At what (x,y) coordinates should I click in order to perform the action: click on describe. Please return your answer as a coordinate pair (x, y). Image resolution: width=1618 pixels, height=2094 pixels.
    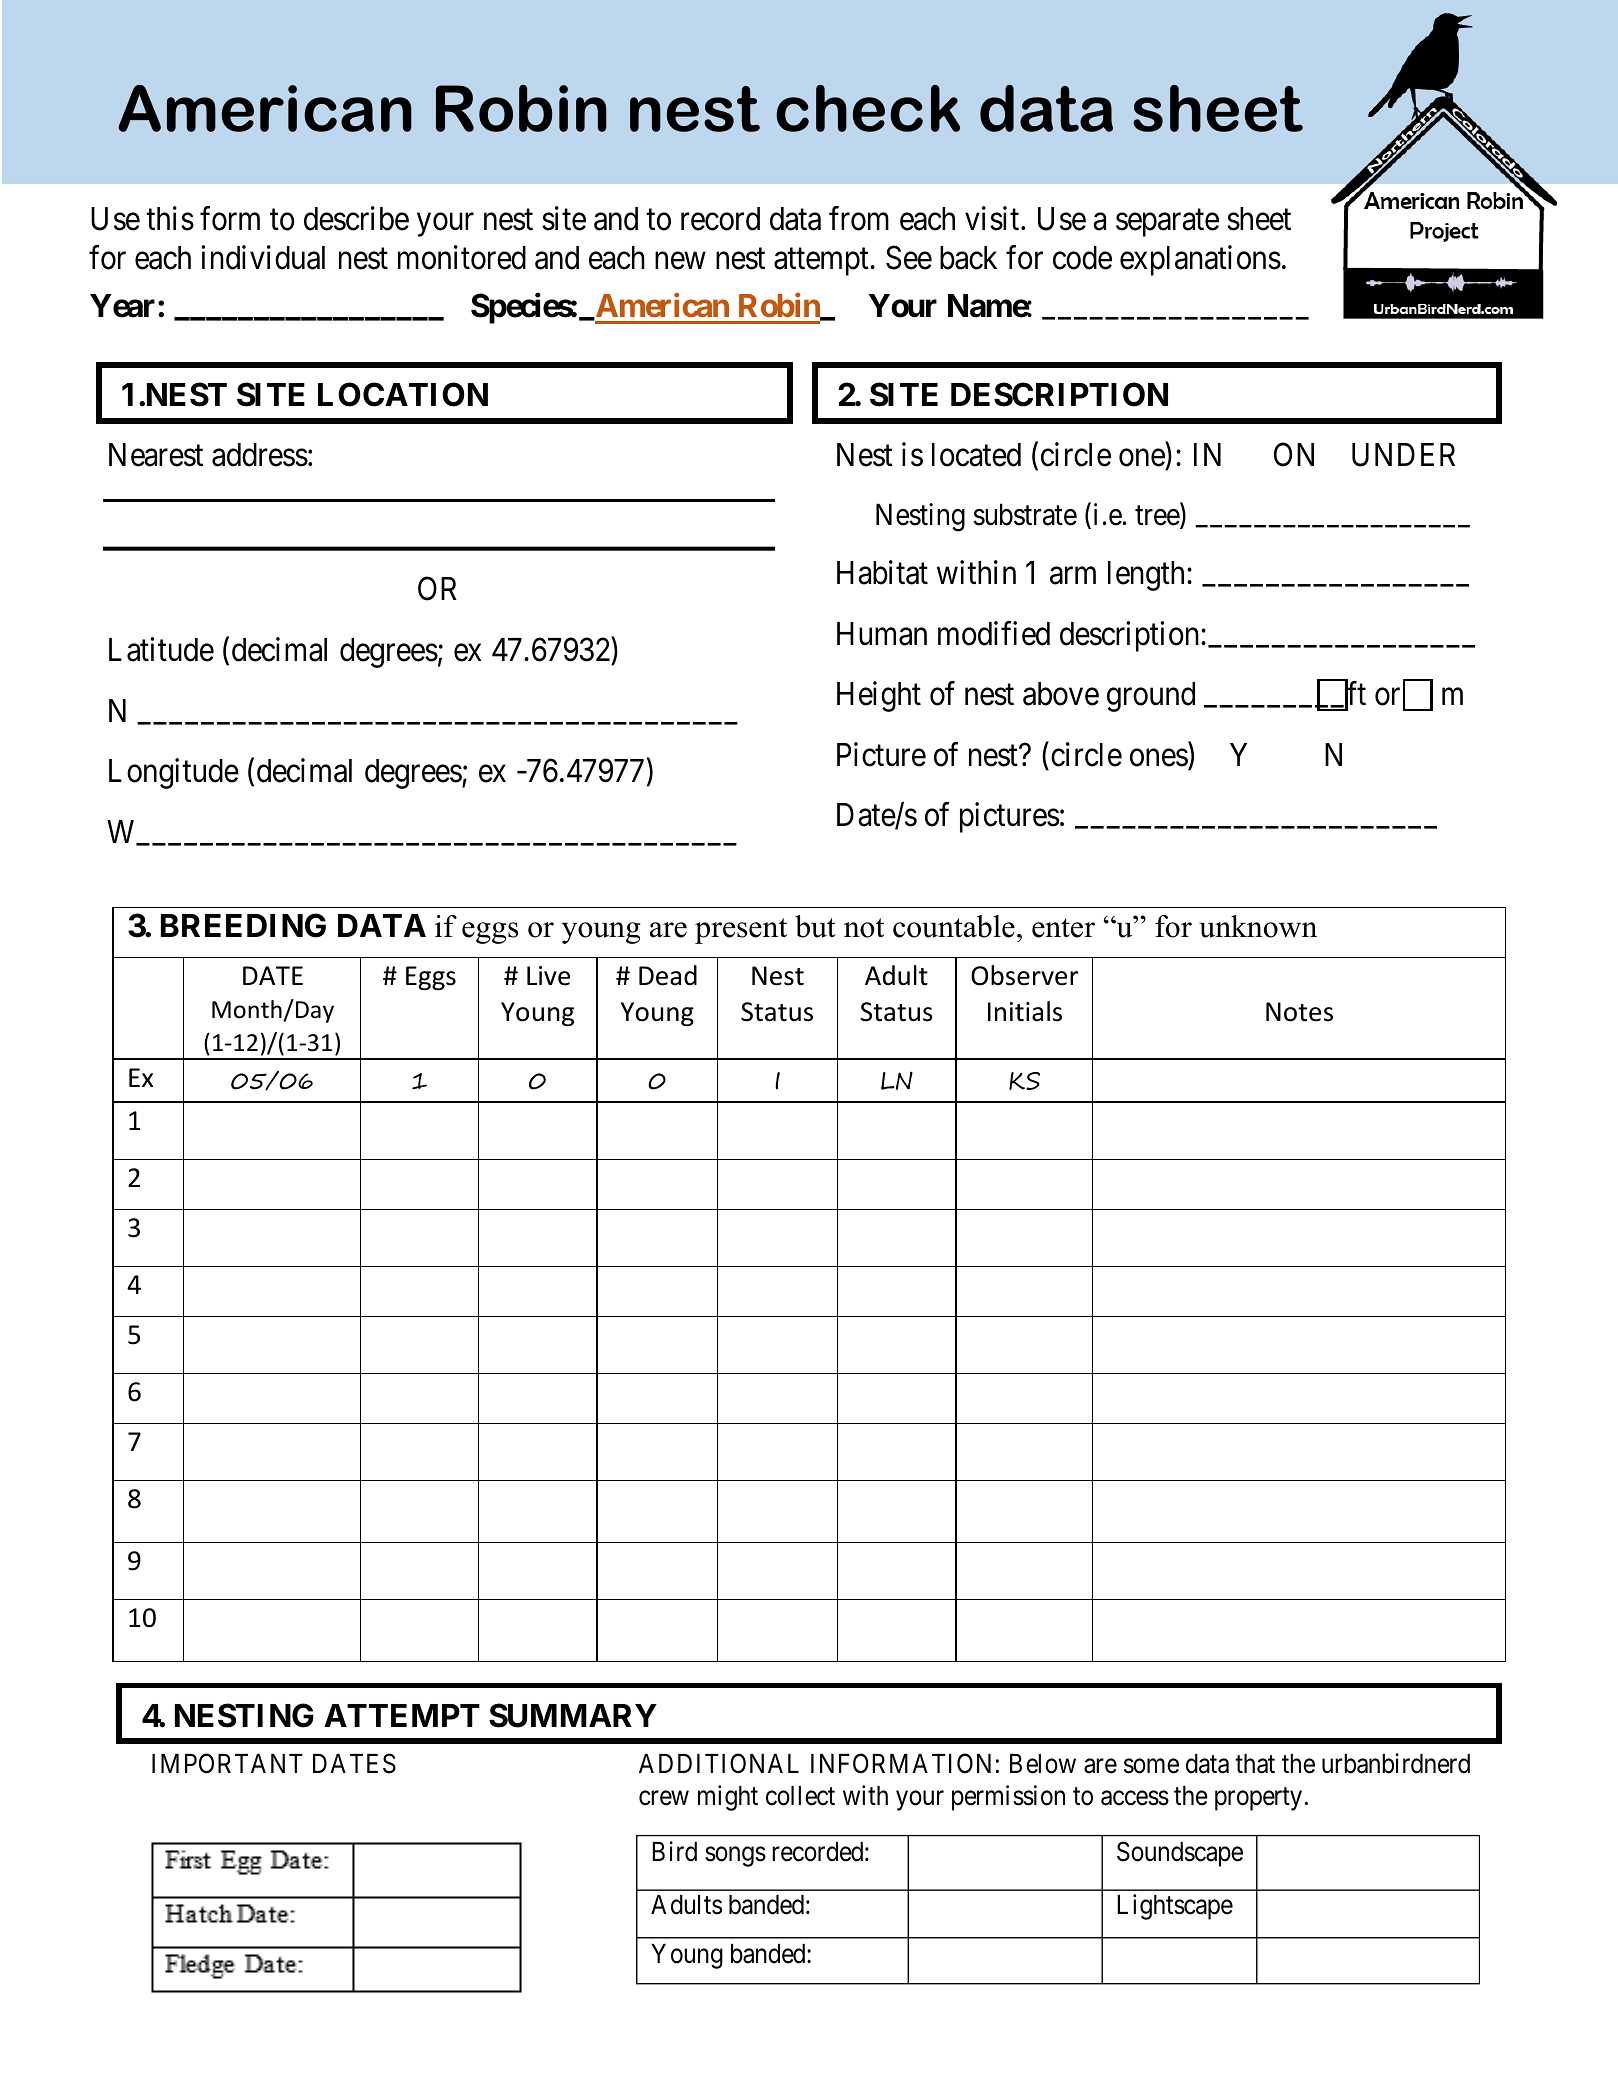
    Looking at the image, I should click on (356, 218).
